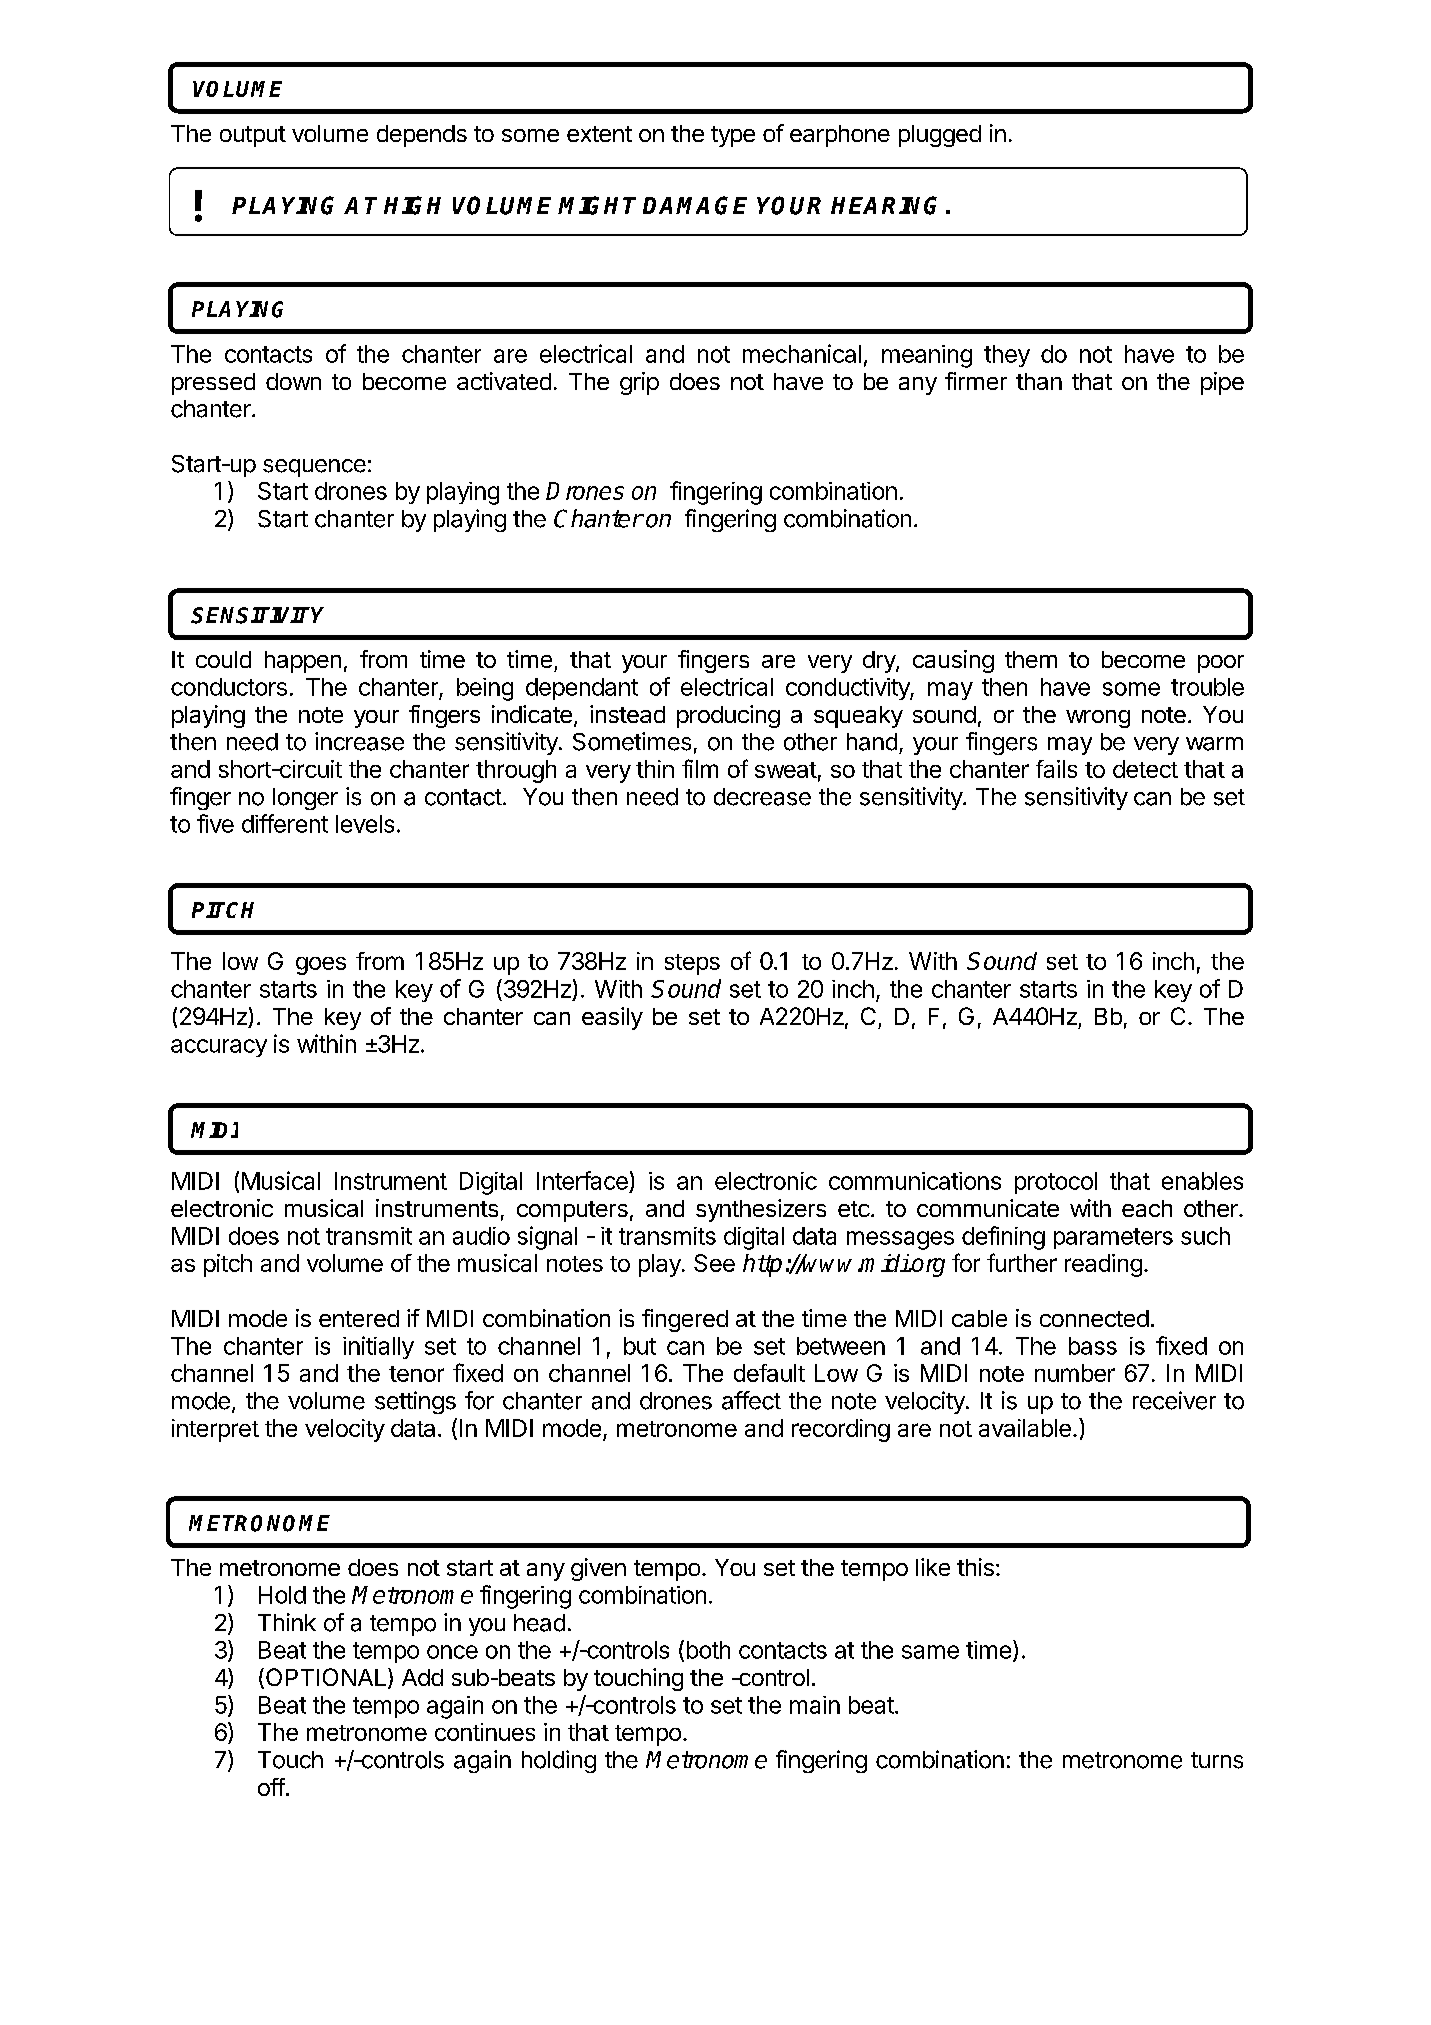  What do you see at coordinates (940, 136) in the screenshot?
I see `plugged` at bounding box center [940, 136].
